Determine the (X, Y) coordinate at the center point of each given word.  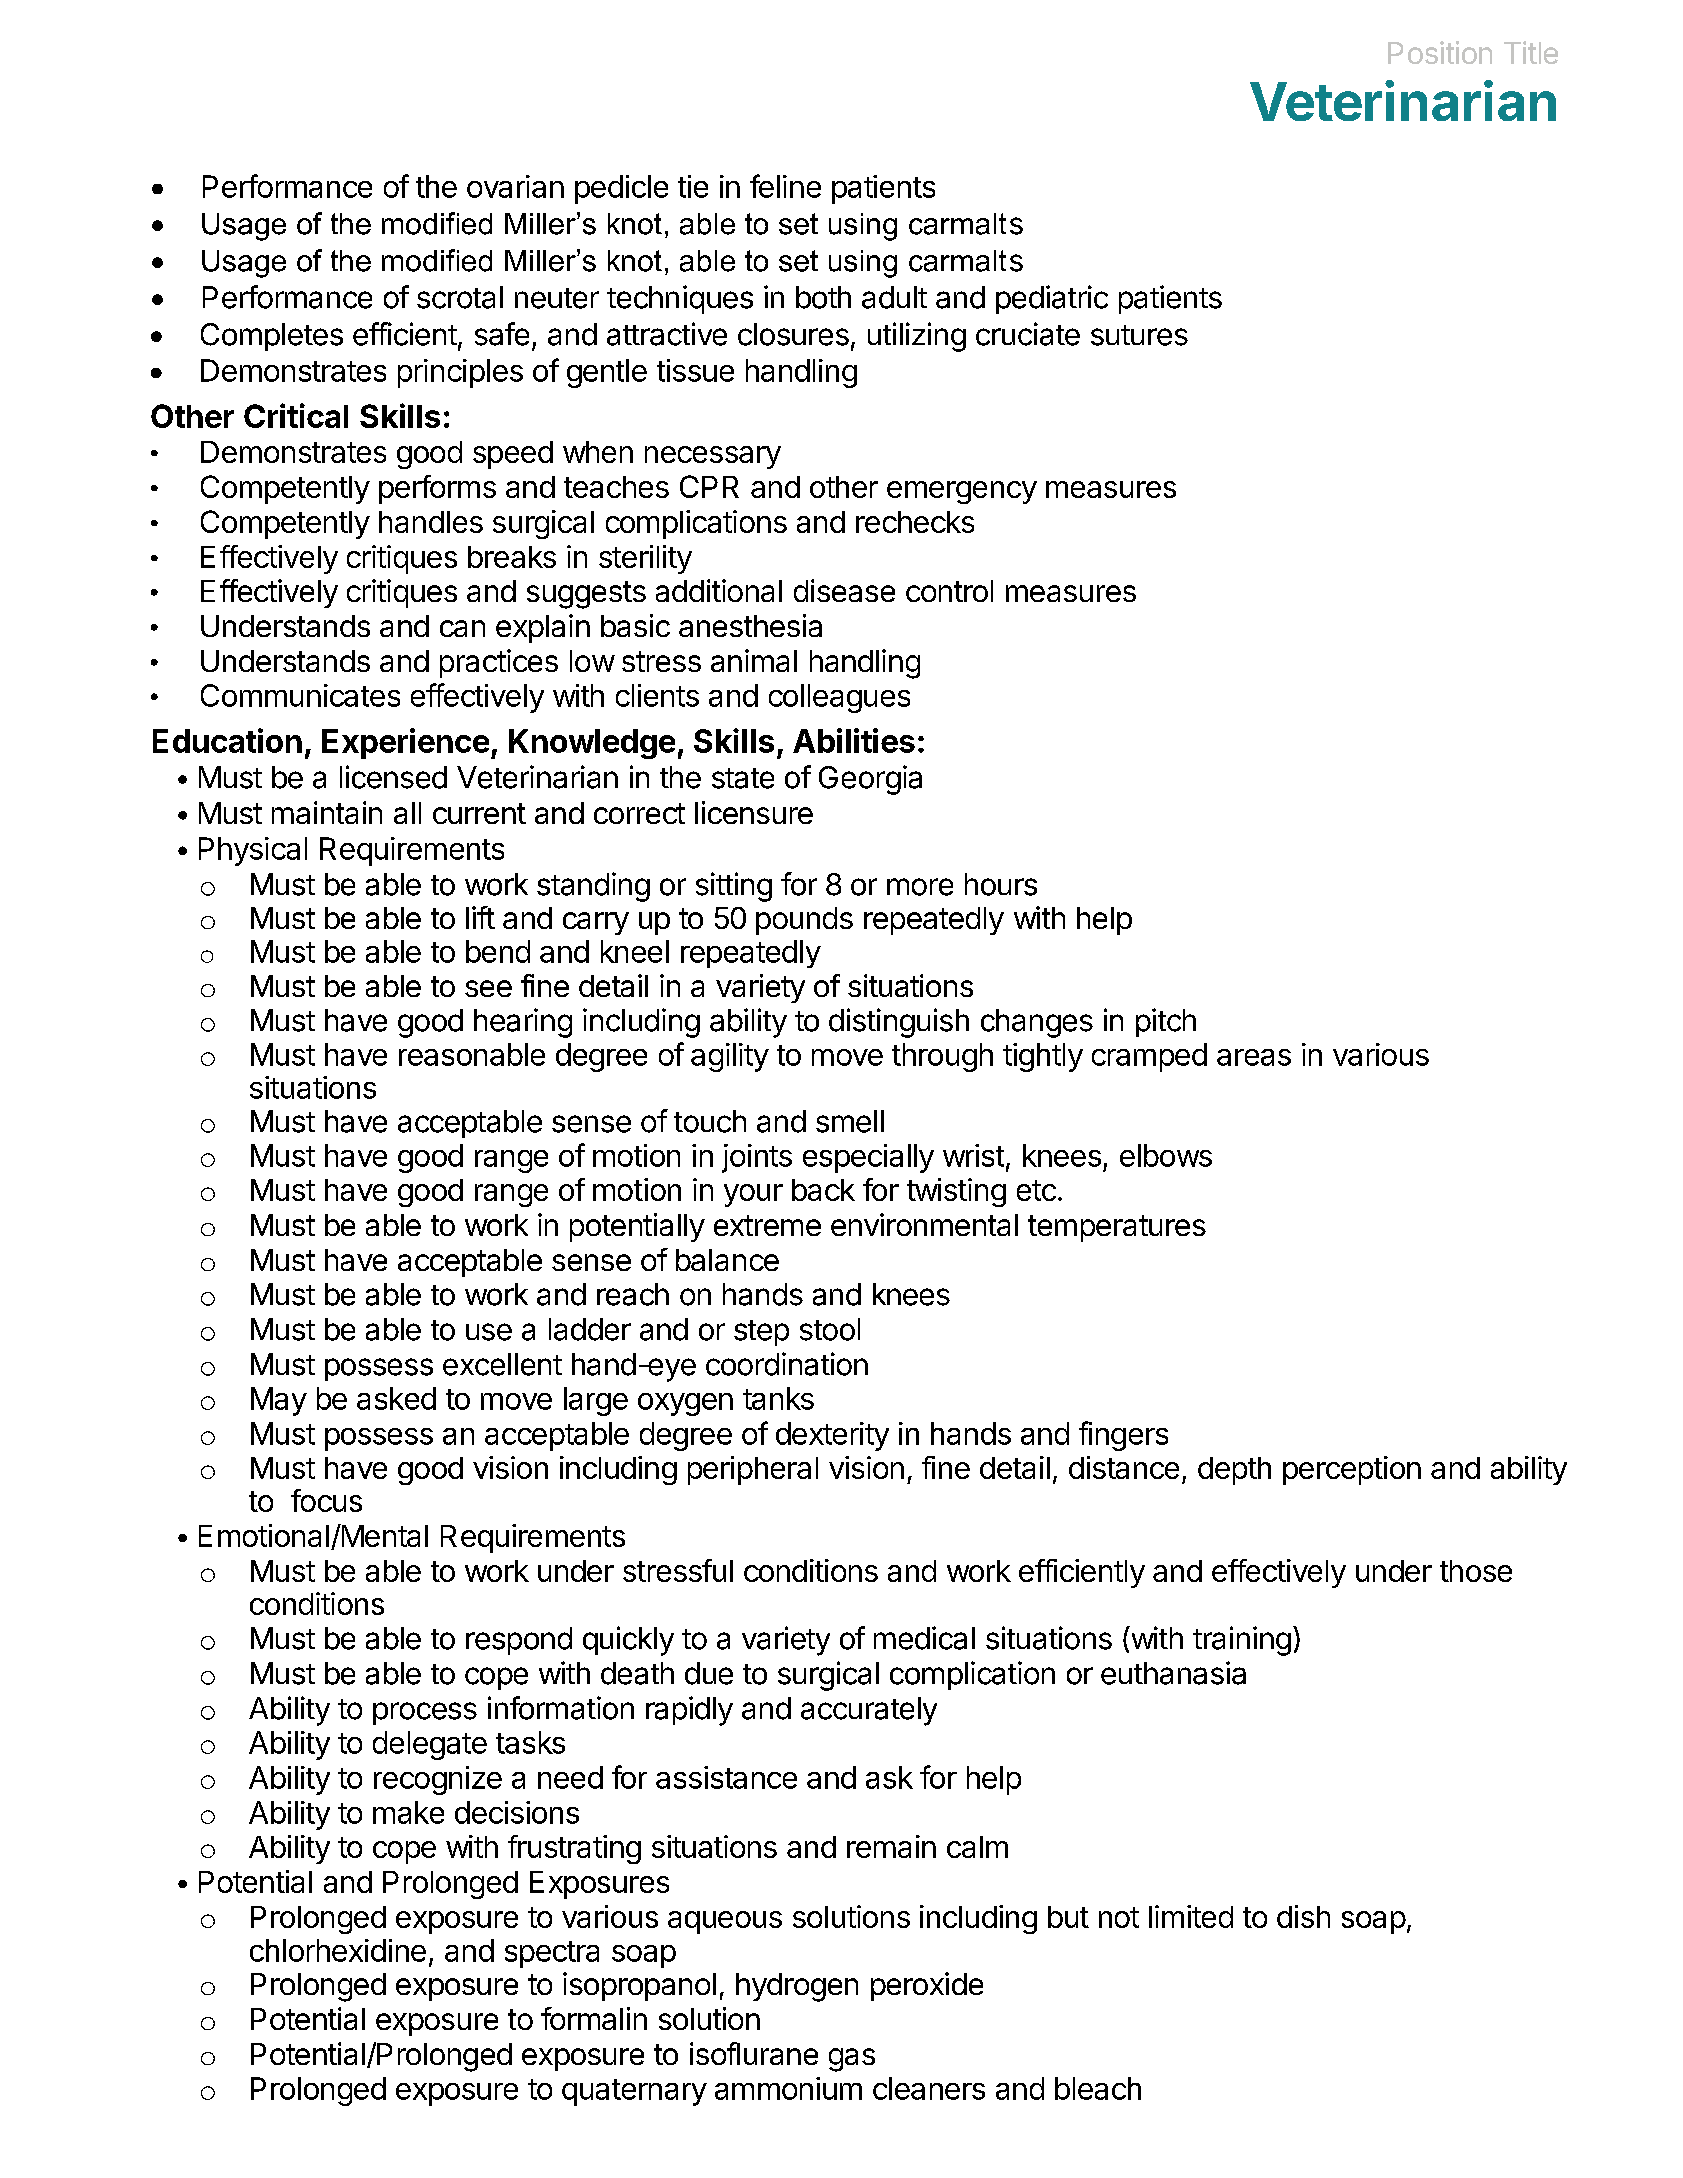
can (462, 628)
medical (924, 1638)
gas (852, 2060)
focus (326, 1500)
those (1476, 1571)
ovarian (515, 186)
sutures (1139, 335)
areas (1254, 1057)
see (488, 988)
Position (1440, 52)
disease (844, 590)
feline (785, 186)
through (942, 1057)
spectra (552, 1954)
